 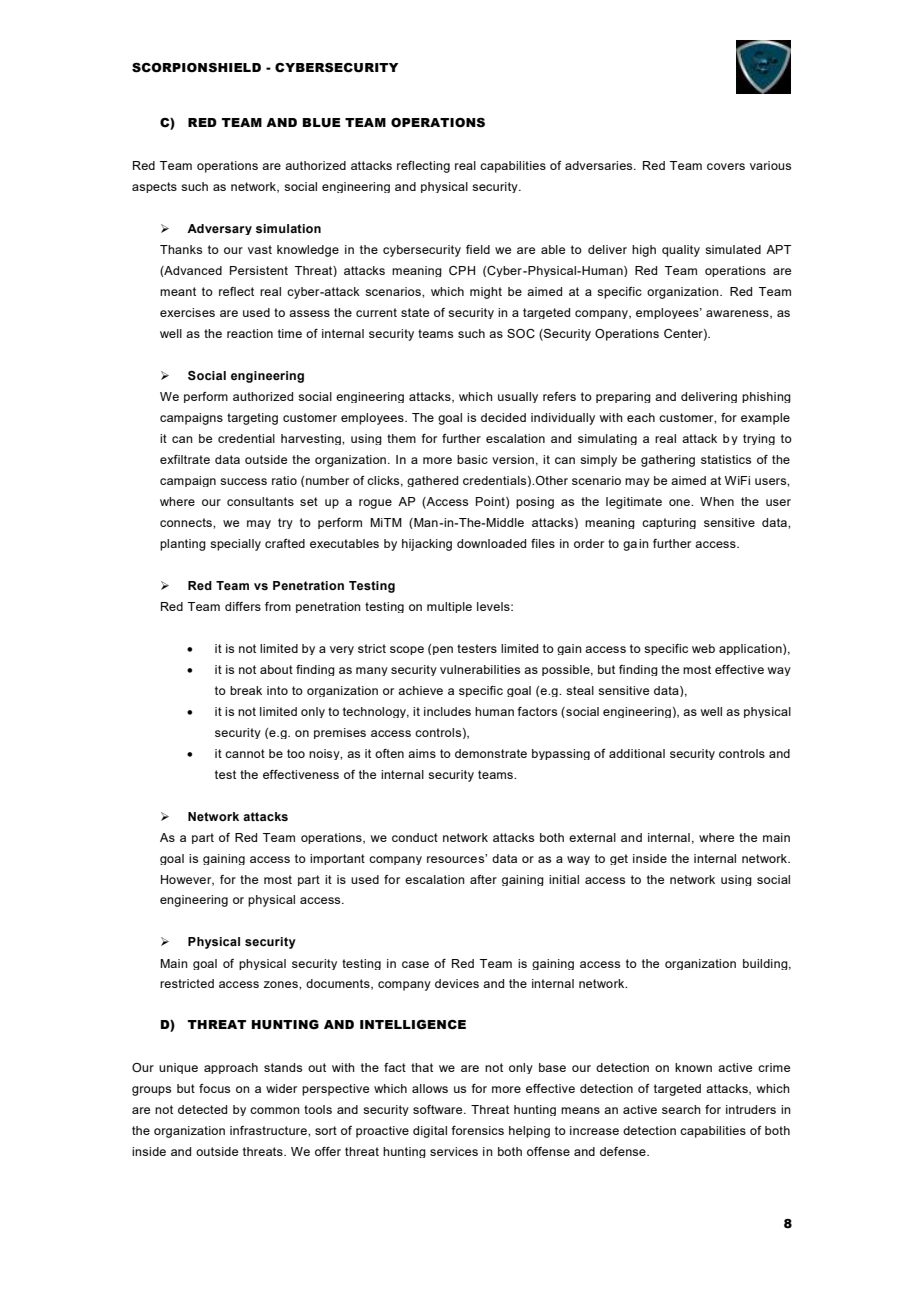 What do you see at coordinates (477, 1130) in the screenshot?
I see `forensics` at bounding box center [477, 1130].
